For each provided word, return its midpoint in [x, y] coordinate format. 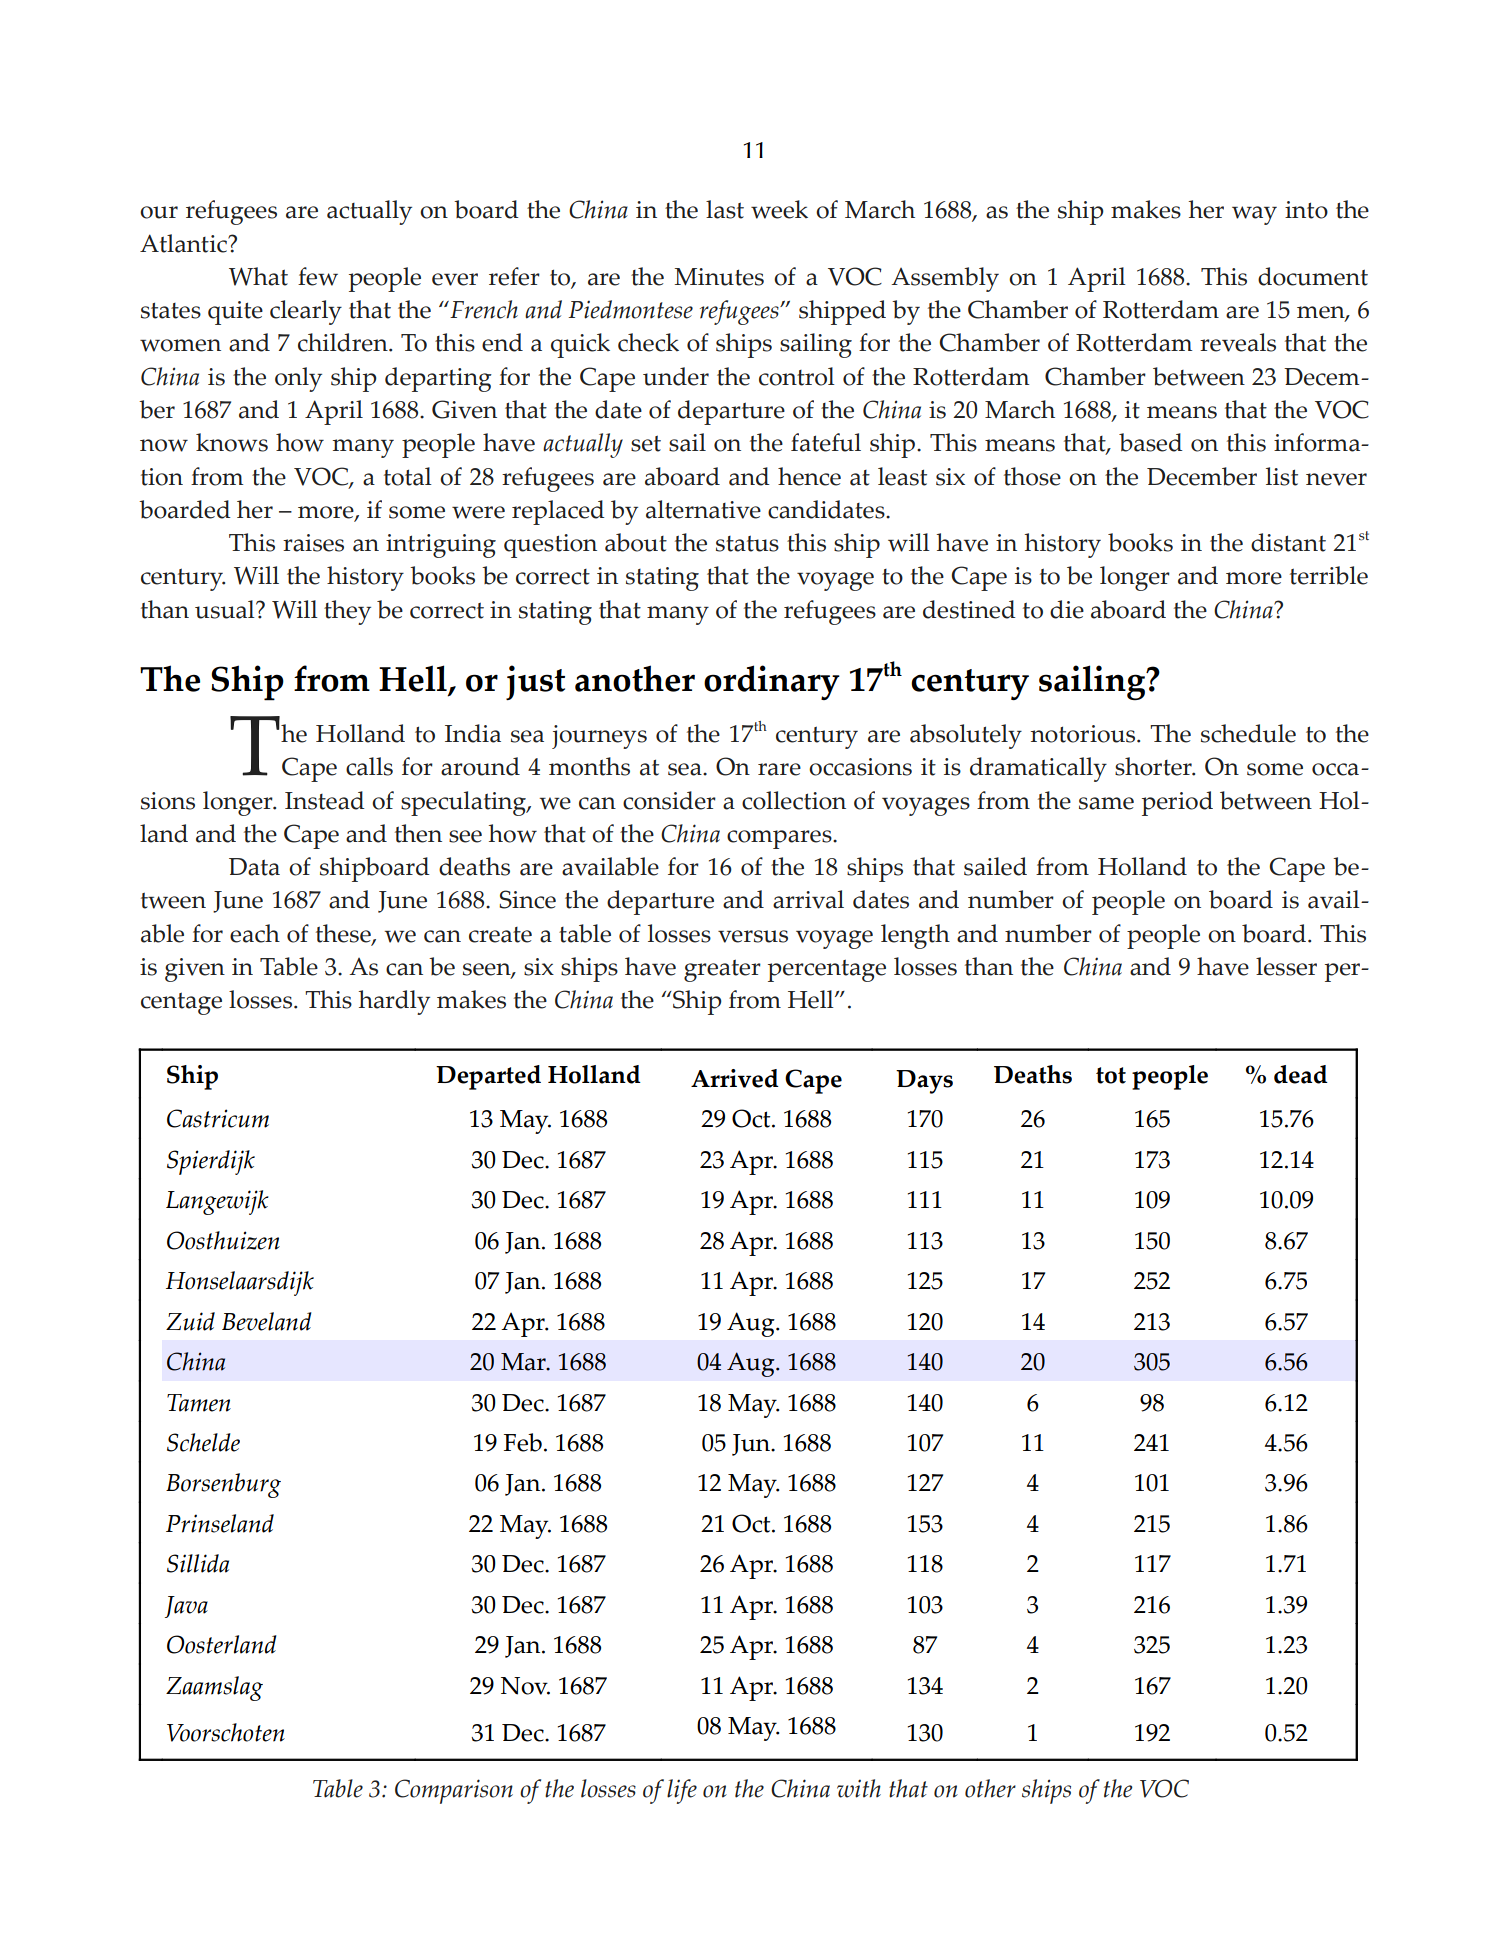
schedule [1248, 733]
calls [369, 766]
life [682, 1791]
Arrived [735, 1078]
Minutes [719, 277]
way [1254, 215]
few [318, 276]
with [859, 1788]
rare [779, 769]
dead [1301, 1074]
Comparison [454, 1791]
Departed [488, 1077]
